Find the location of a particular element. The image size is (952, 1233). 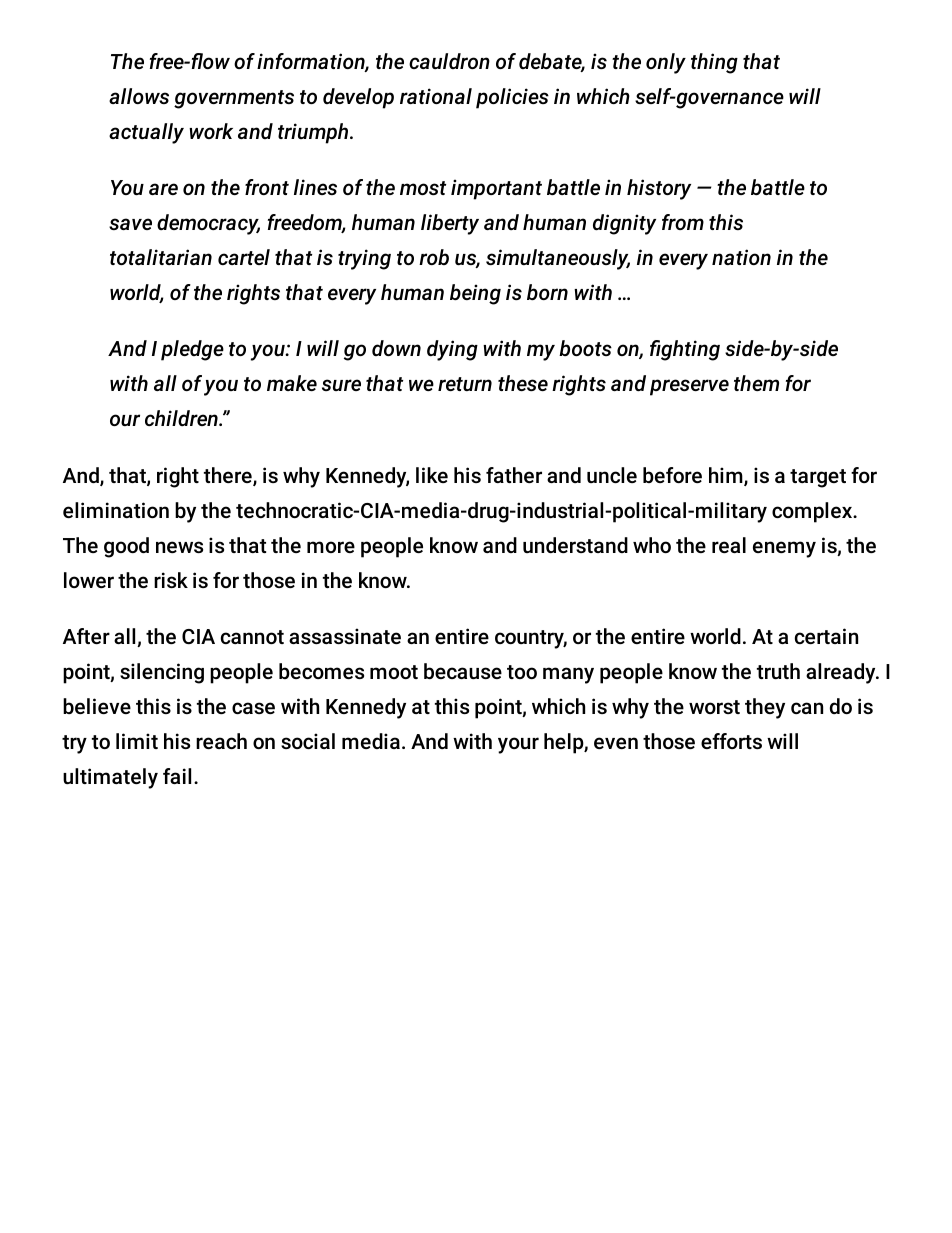

totalitarian is located at coordinates (161, 257).
